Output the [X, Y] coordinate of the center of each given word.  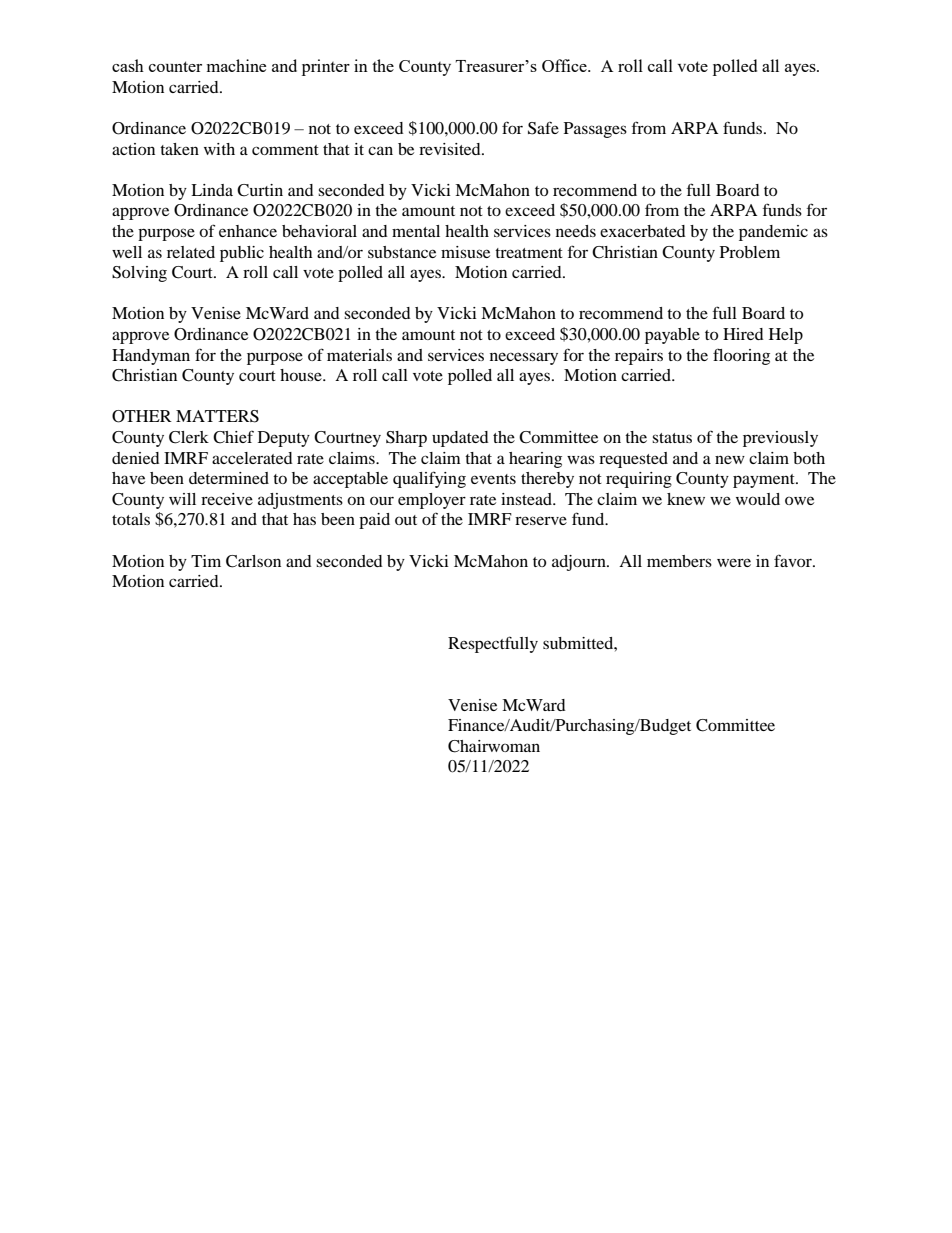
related [191, 252]
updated [460, 439]
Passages [595, 130]
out [406, 520]
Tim [206, 561]
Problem [750, 252]
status [672, 438]
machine [236, 65]
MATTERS [217, 416]
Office [565, 65]
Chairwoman [494, 746]
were [734, 562]
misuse [465, 252]
